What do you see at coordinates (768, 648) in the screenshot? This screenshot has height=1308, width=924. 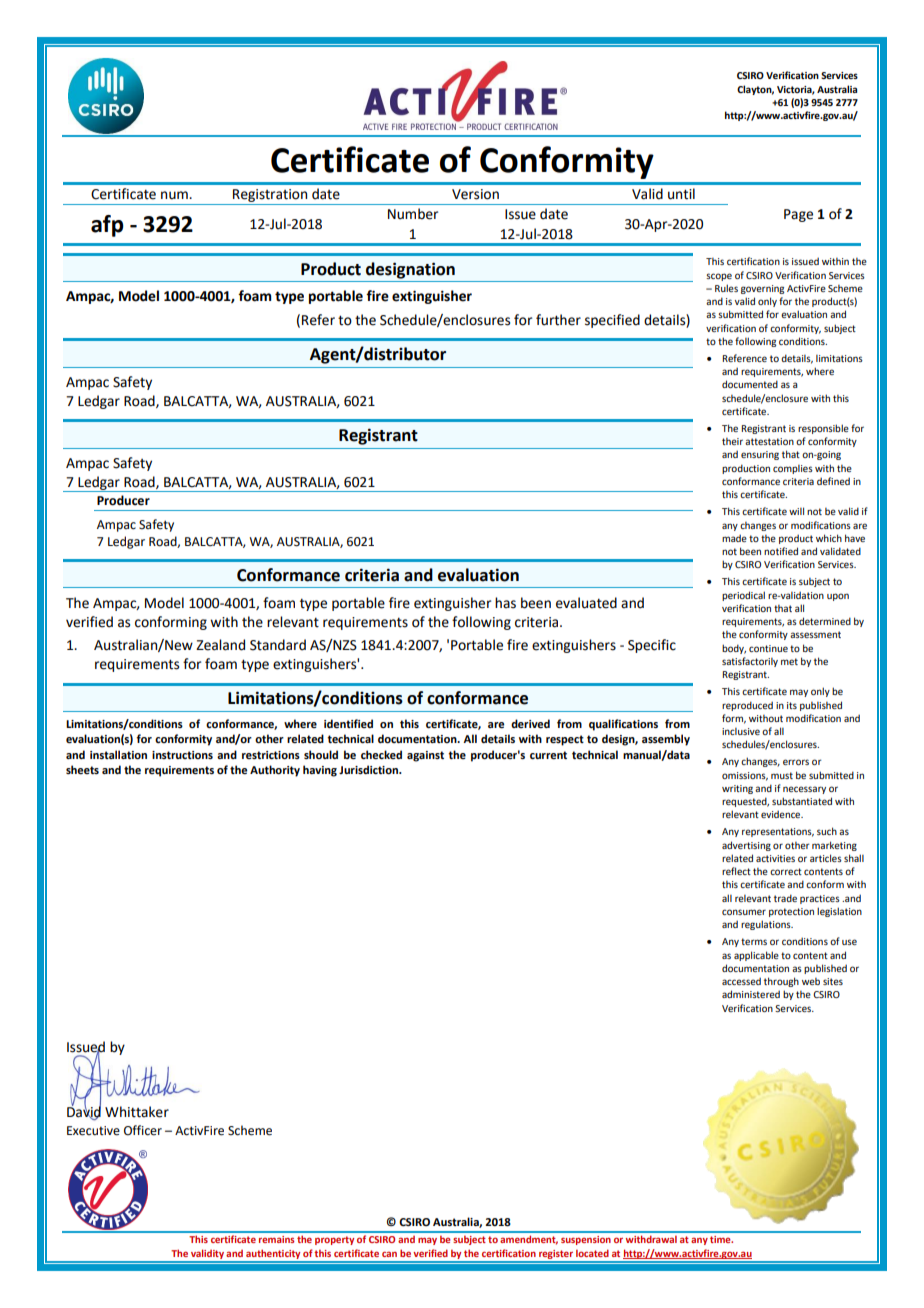 I see `continue` at bounding box center [768, 648].
